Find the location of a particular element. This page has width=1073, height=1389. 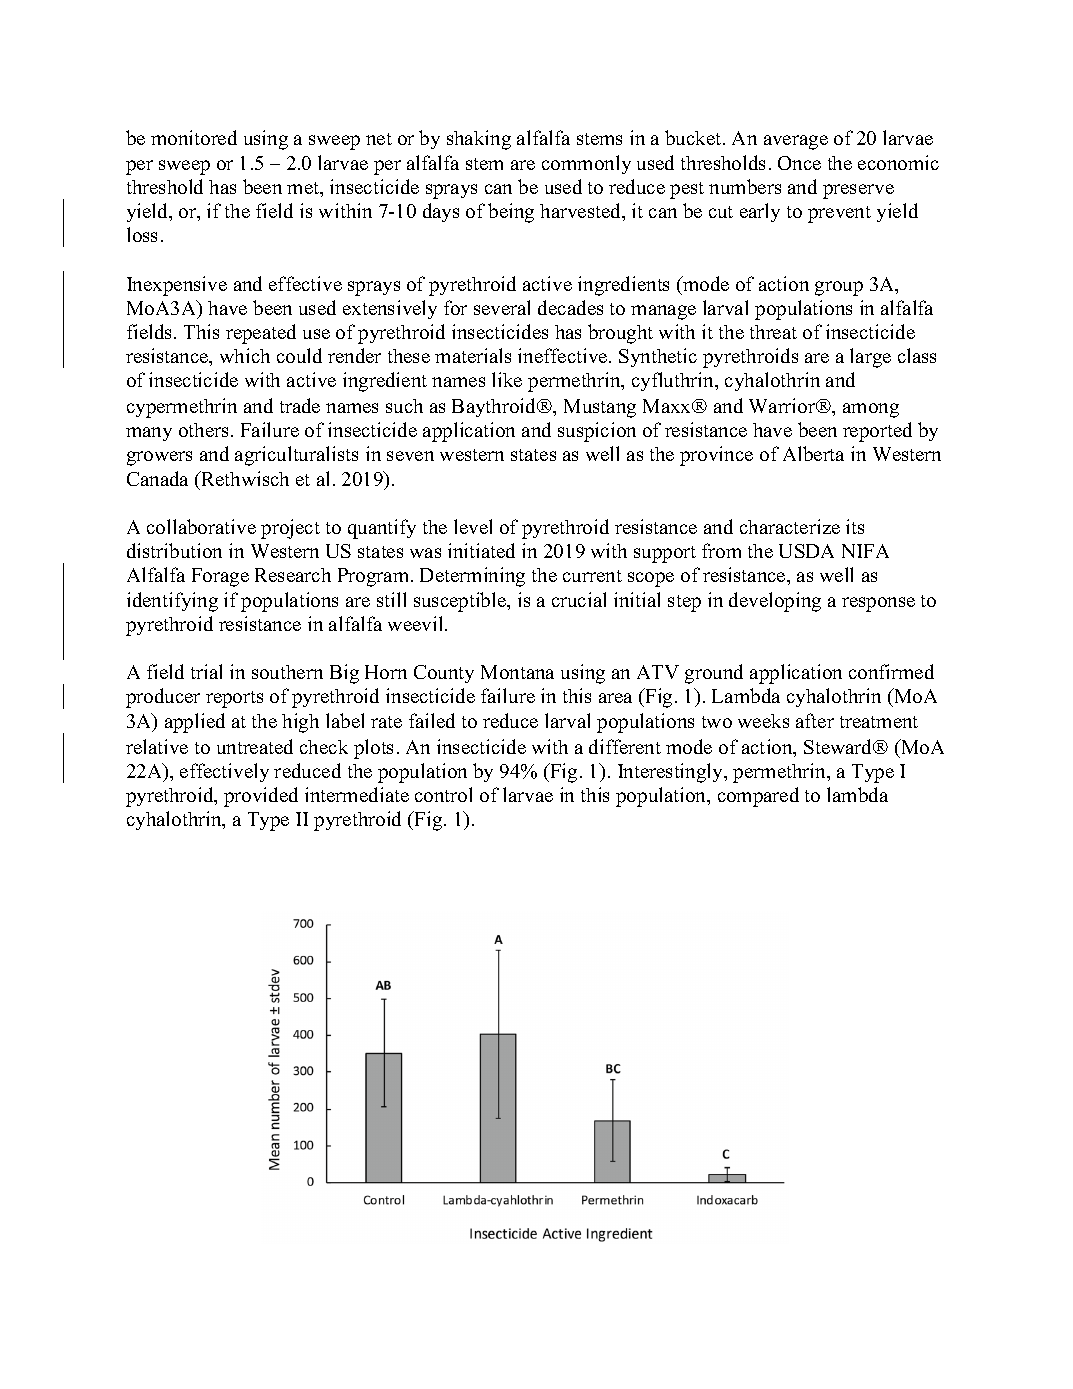

provided is located at coordinates (261, 797).
